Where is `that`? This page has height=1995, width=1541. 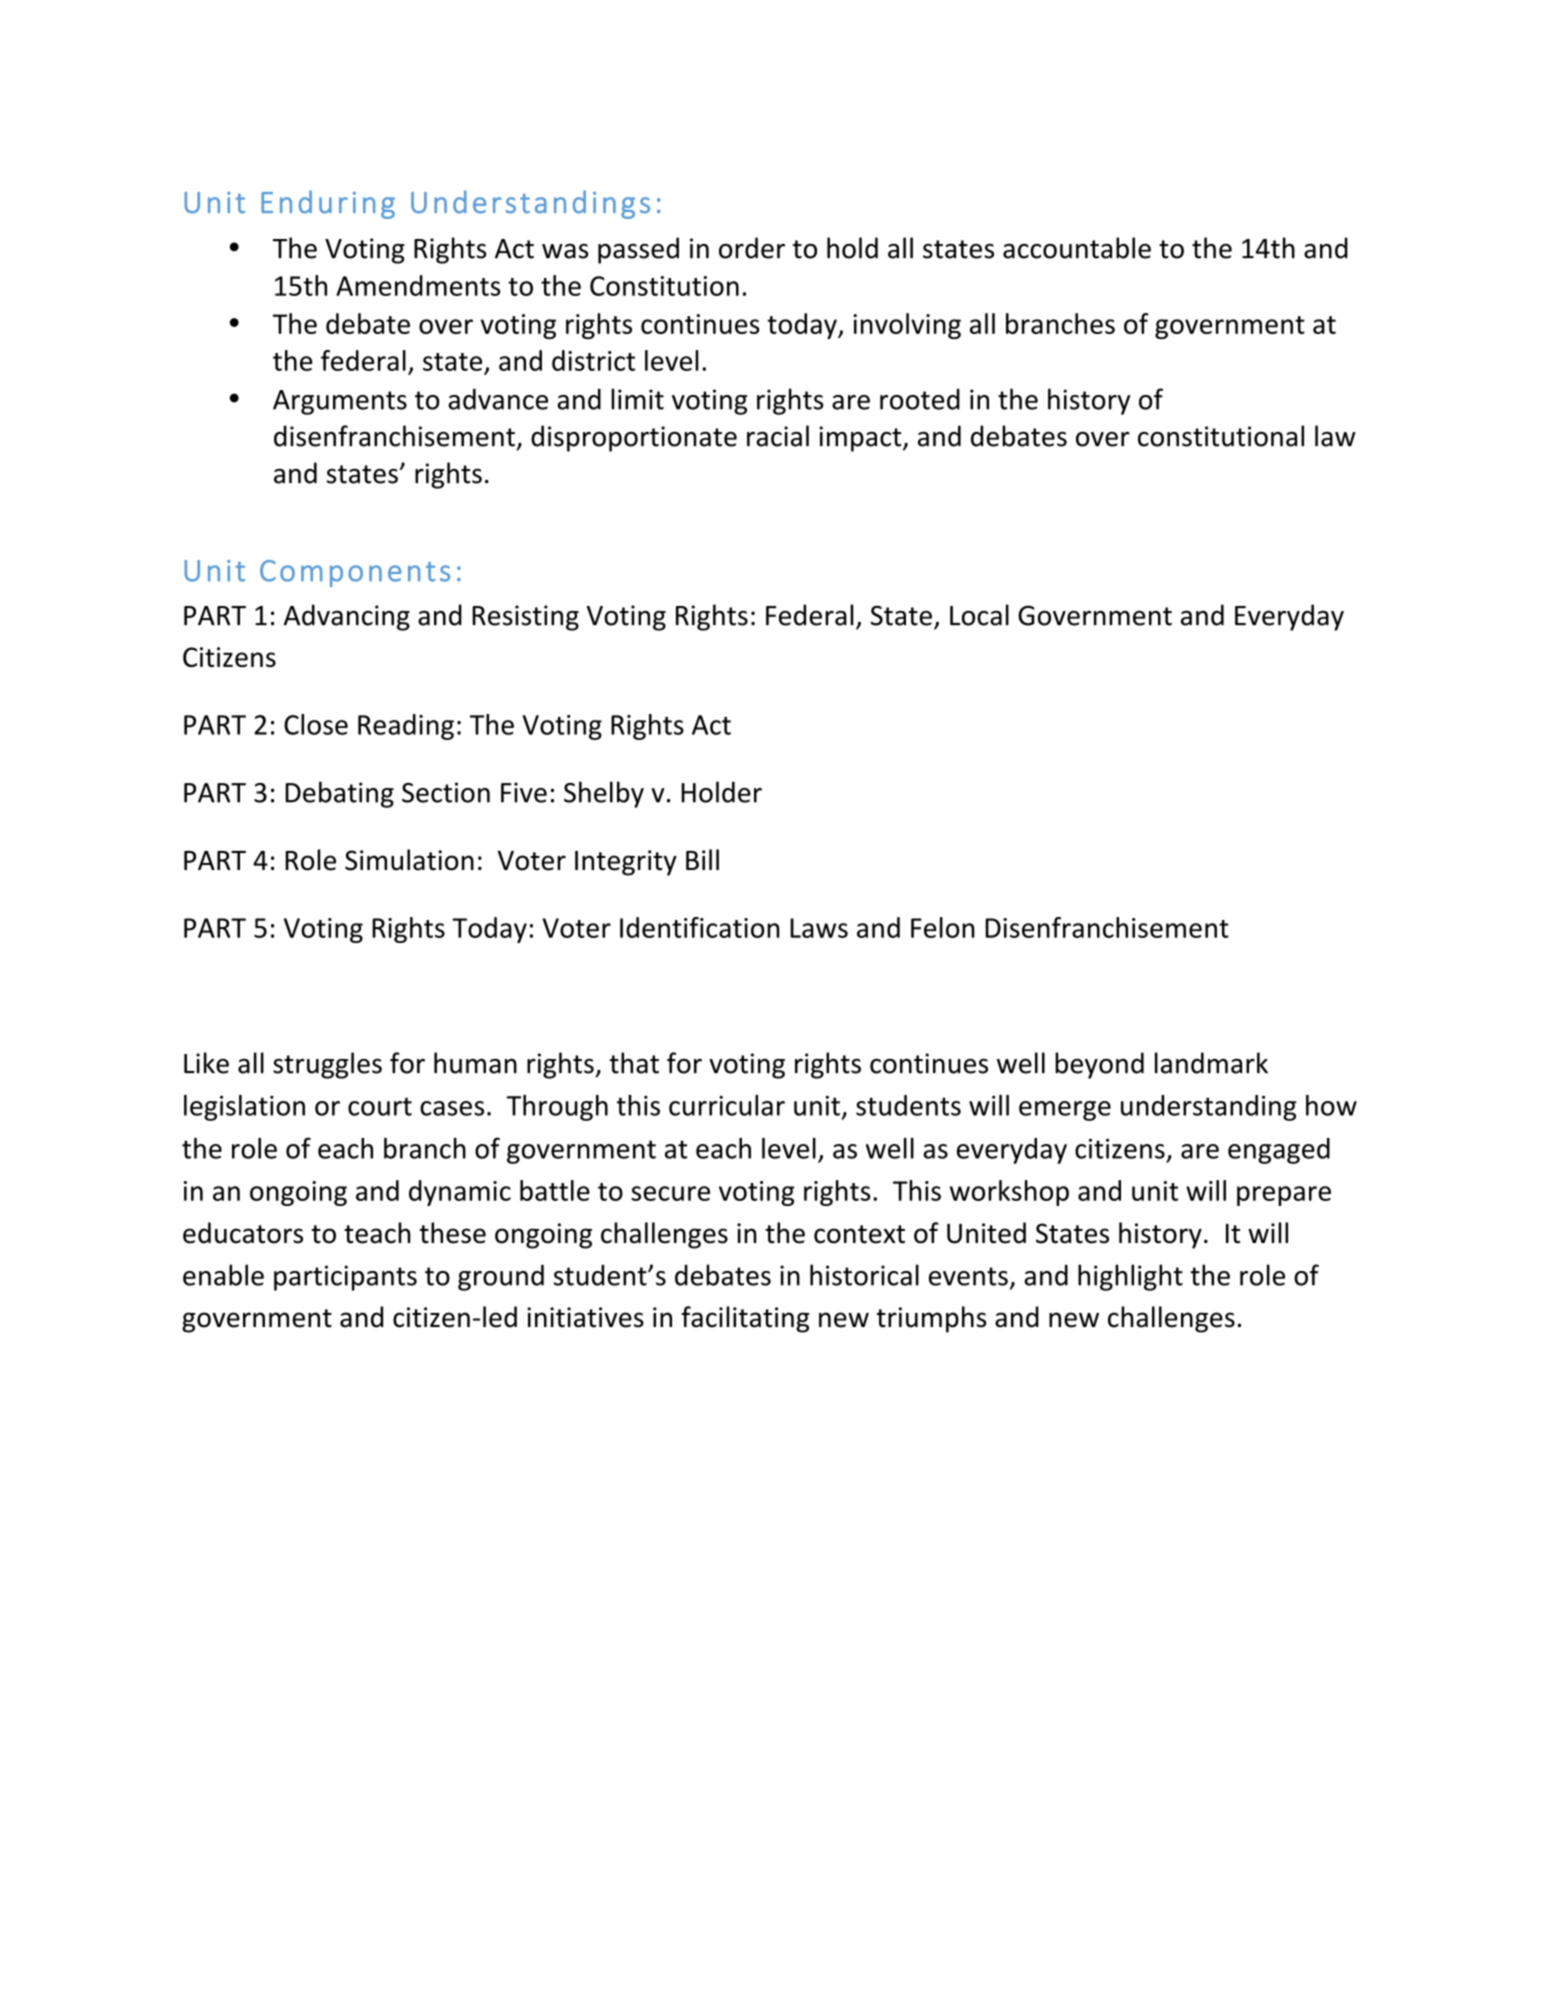 that is located at coordinates (634, 1063).
